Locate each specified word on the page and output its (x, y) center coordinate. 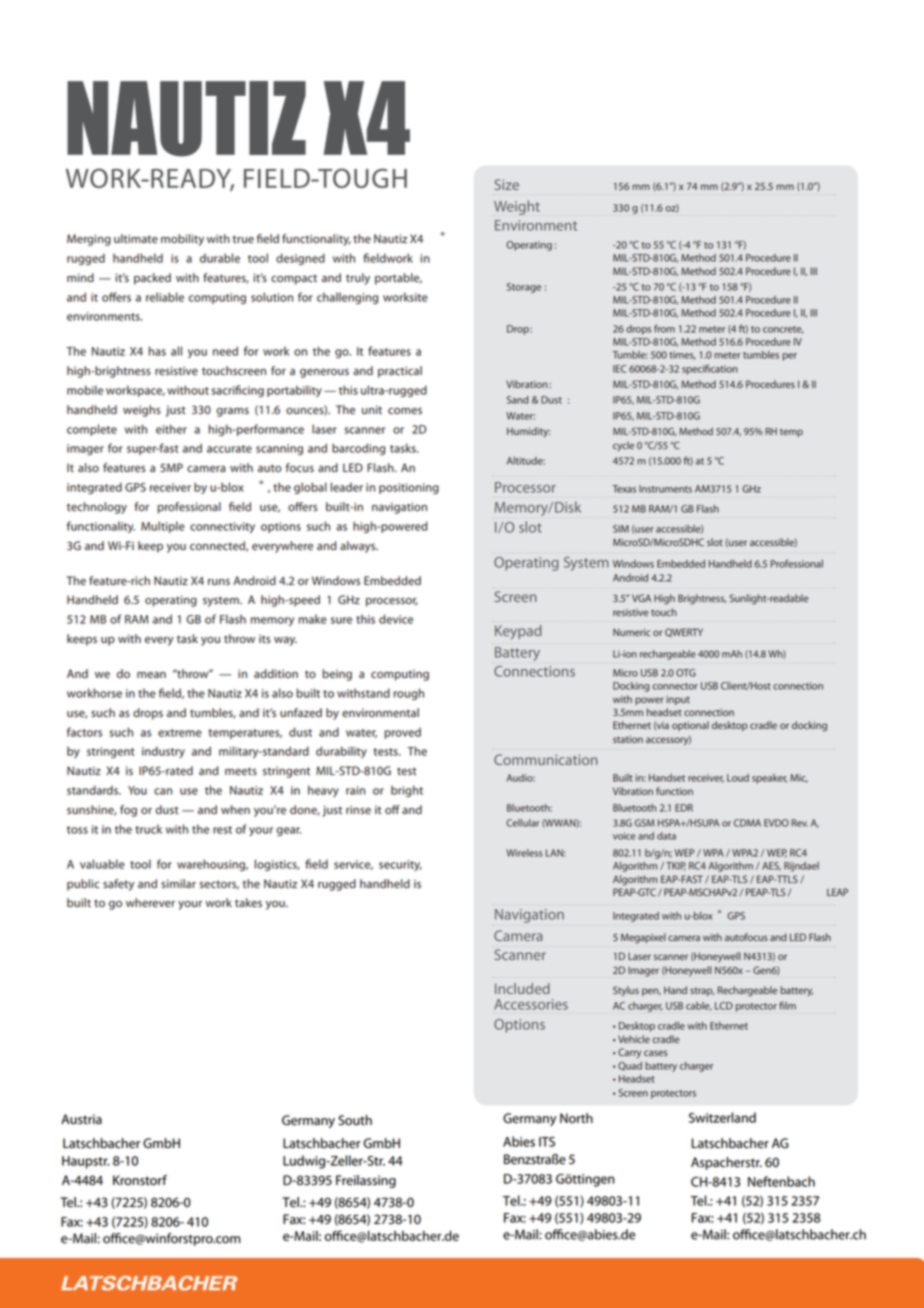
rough (409, 694)
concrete (783, 330)
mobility (182, 240)
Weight (517, 207)
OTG (686, 673)
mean (151, 675)
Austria (81, 1119)
